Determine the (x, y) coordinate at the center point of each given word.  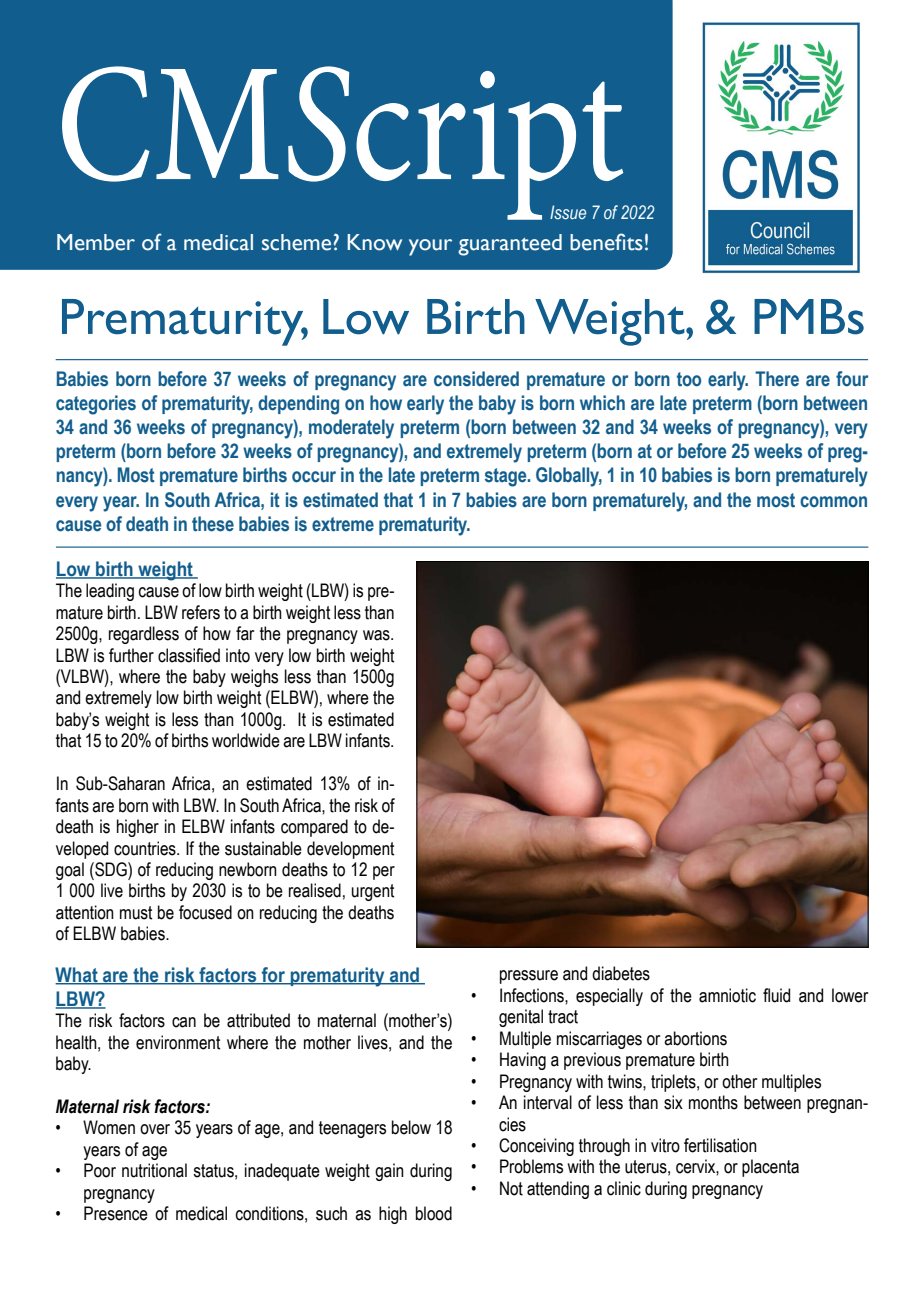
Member (96, 242)
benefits (606, 242)
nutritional (154, 1170)
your (430, 247)
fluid (776, 995)
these (213, 524)
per (384, 873)
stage (507, 477)
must (136, 913)
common (833, 502)
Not (511, 1188)
